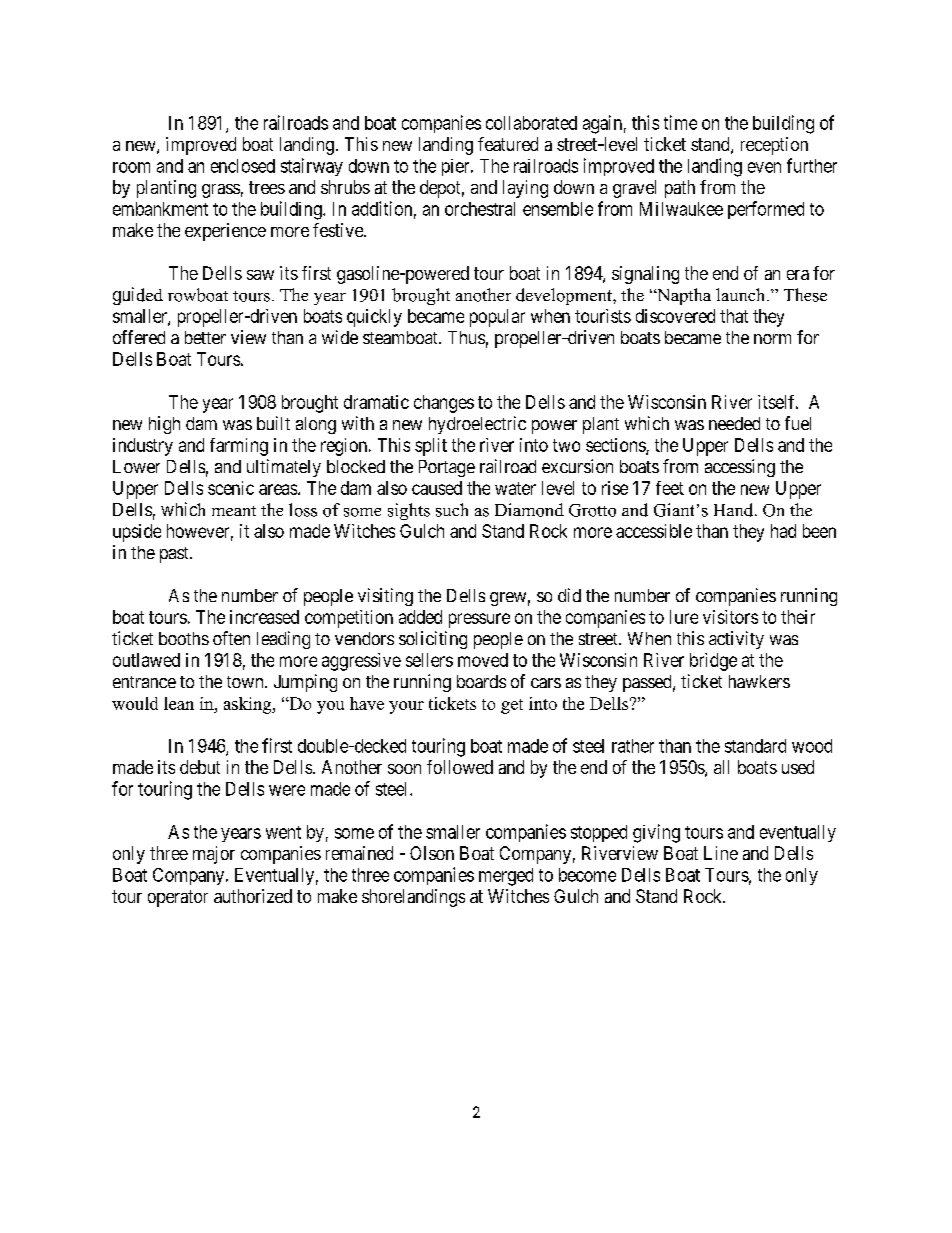 The height and width of the screenshot is (1233, 952). Describe the element at coordinates (656, 833) in the screenshot. I see `giving` at that location.
